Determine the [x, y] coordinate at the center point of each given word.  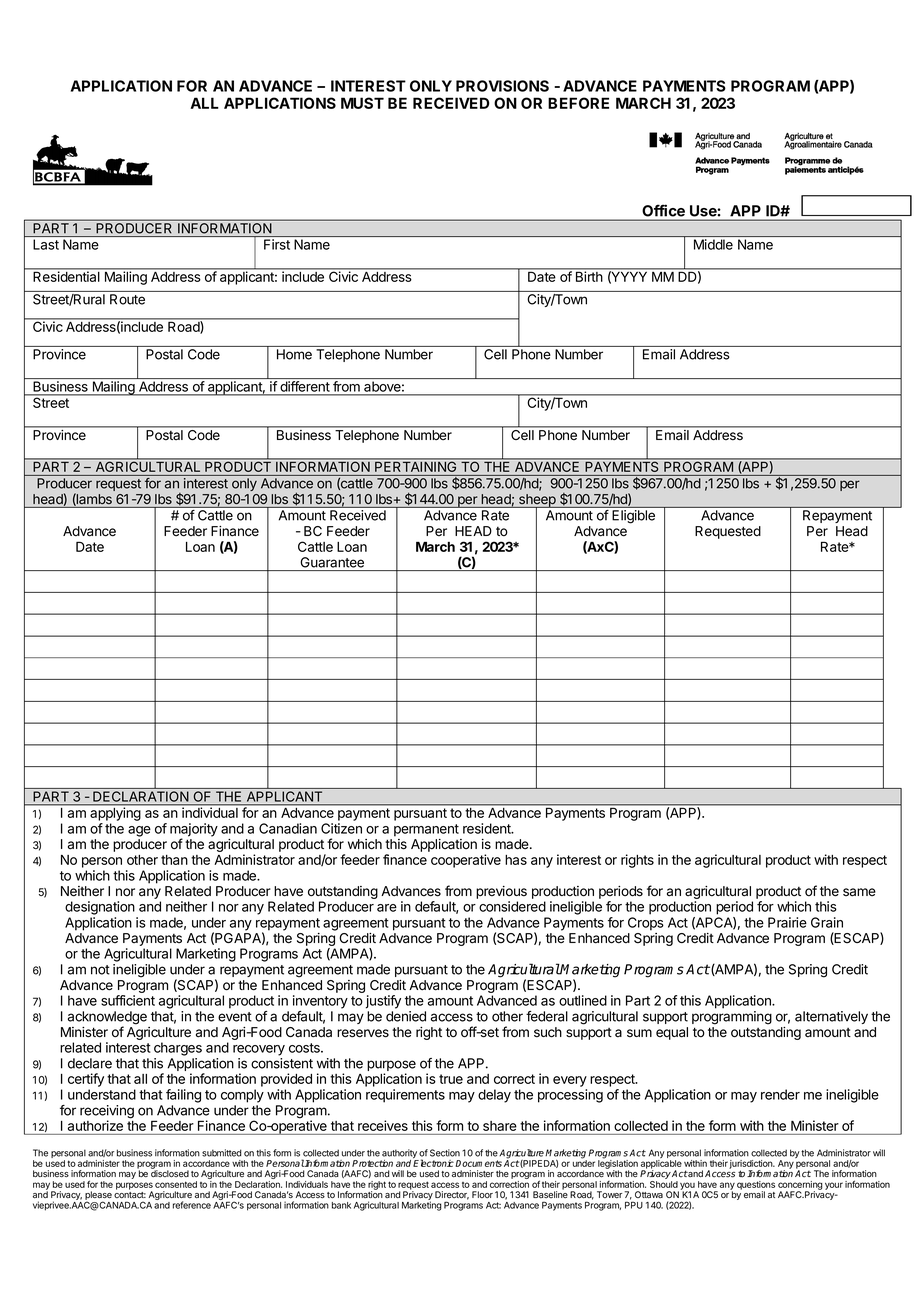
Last [46, 244]
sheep [537, 501]
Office [664, 211]
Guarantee [332, 562]
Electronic [433, 1162]
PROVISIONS [502, 86]
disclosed [170, 1172]
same [859, 892]
